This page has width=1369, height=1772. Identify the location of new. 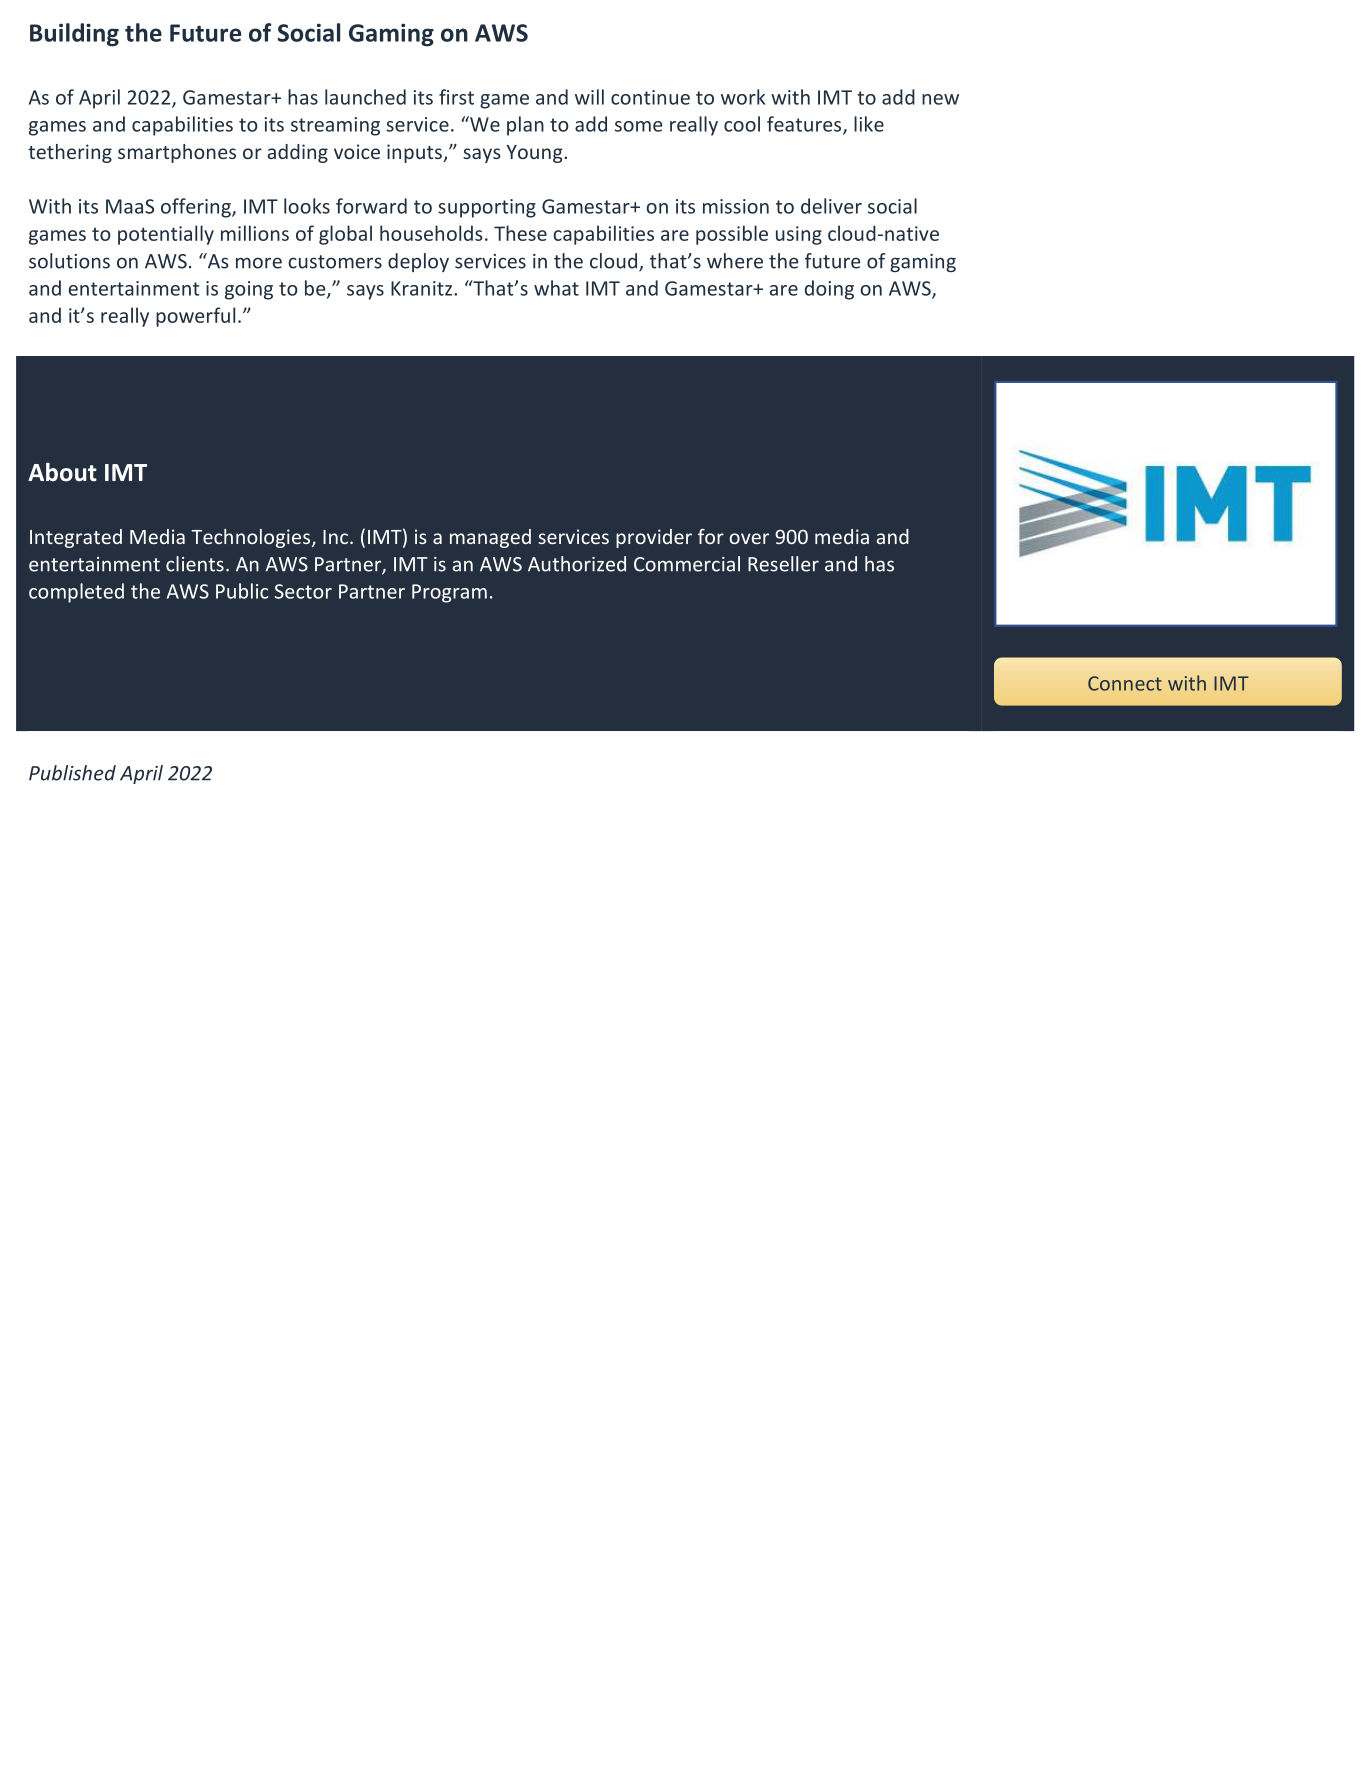
(940, 99).
